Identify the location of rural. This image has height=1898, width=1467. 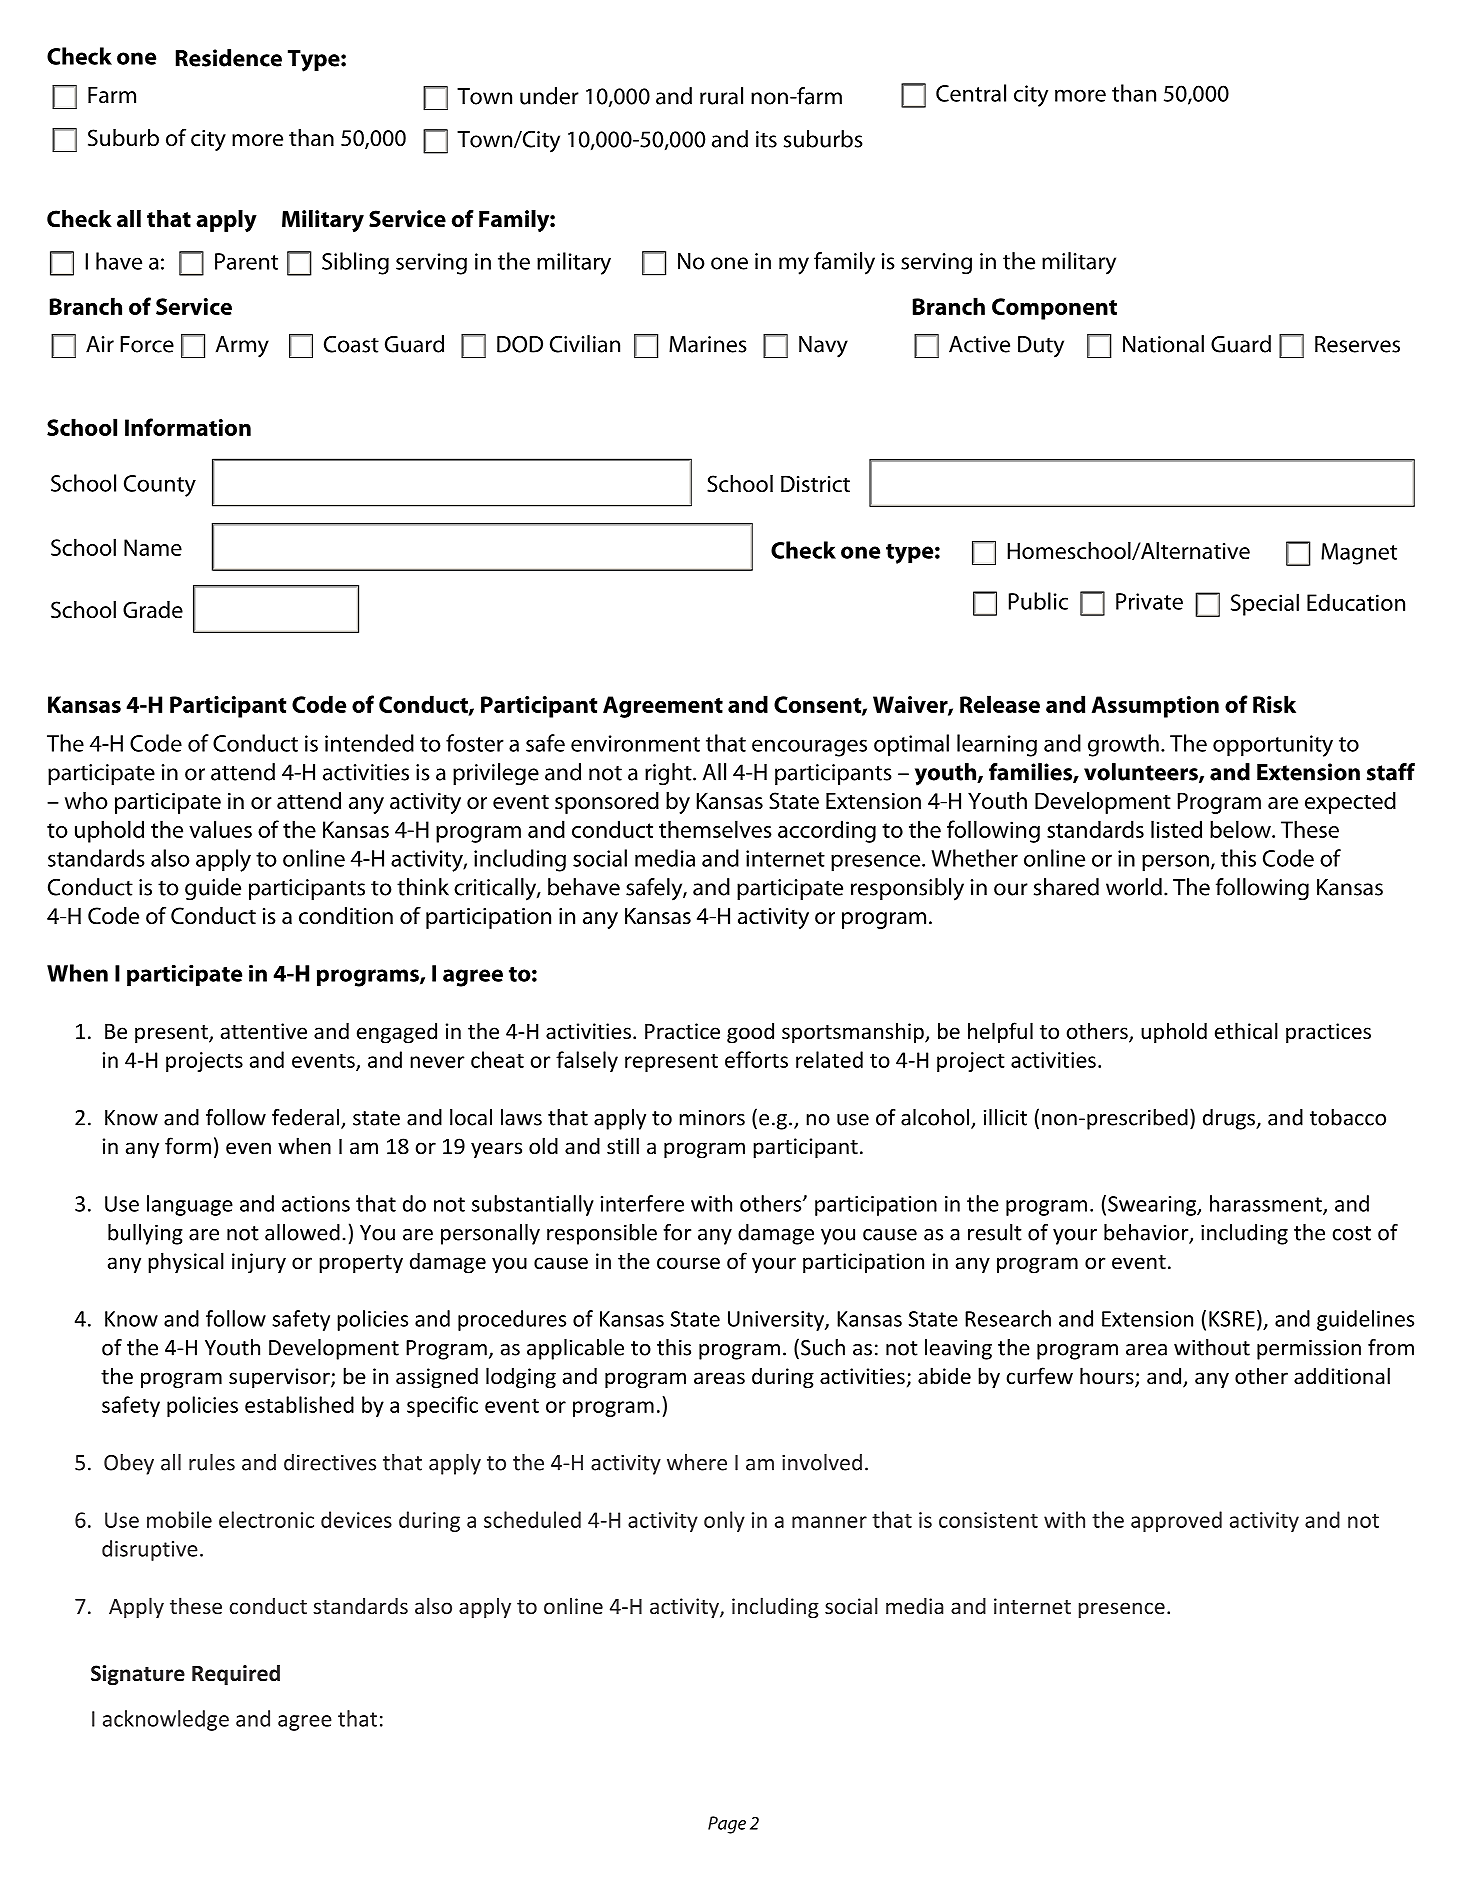
(721, 96).
